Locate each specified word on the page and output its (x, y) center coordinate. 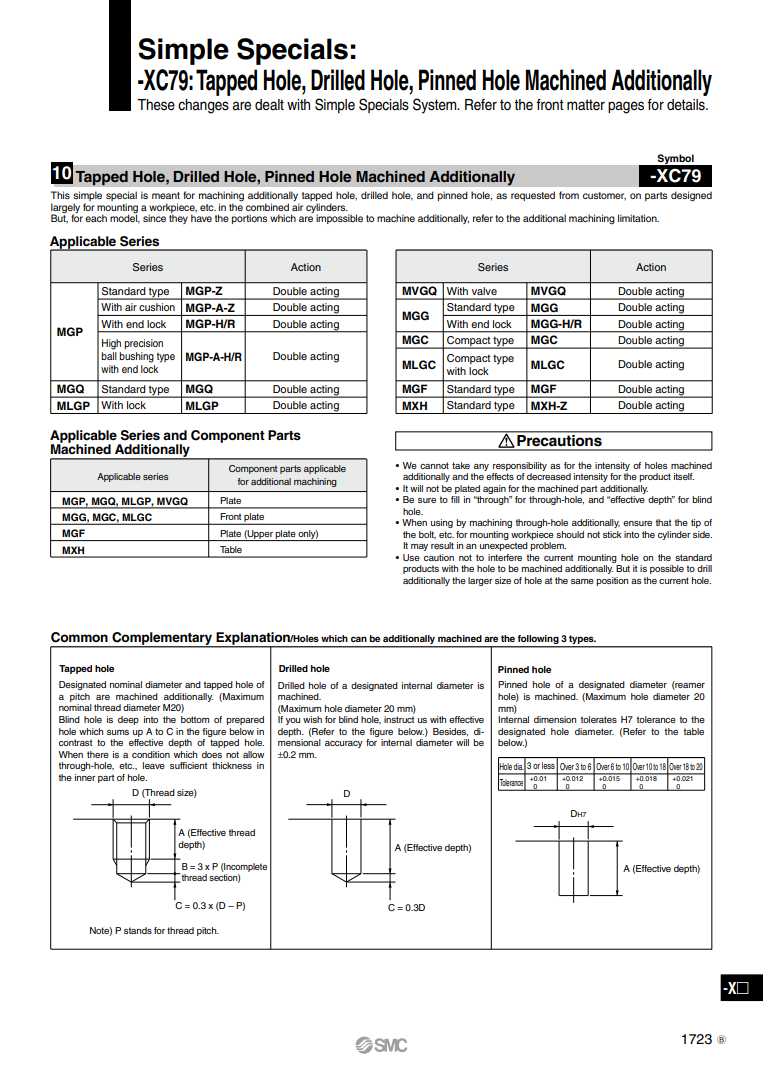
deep (128, 720)
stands (138, 930)
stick (612, 534)
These (156, 105)
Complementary (162, 639)
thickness (232, 765)
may (419, 547)
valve (484, 291)
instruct (399, 719)
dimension (555, 719)
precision (143, 344)
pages (626, 107)
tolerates (598, 719)
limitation (638, 218)
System (436, 106)
